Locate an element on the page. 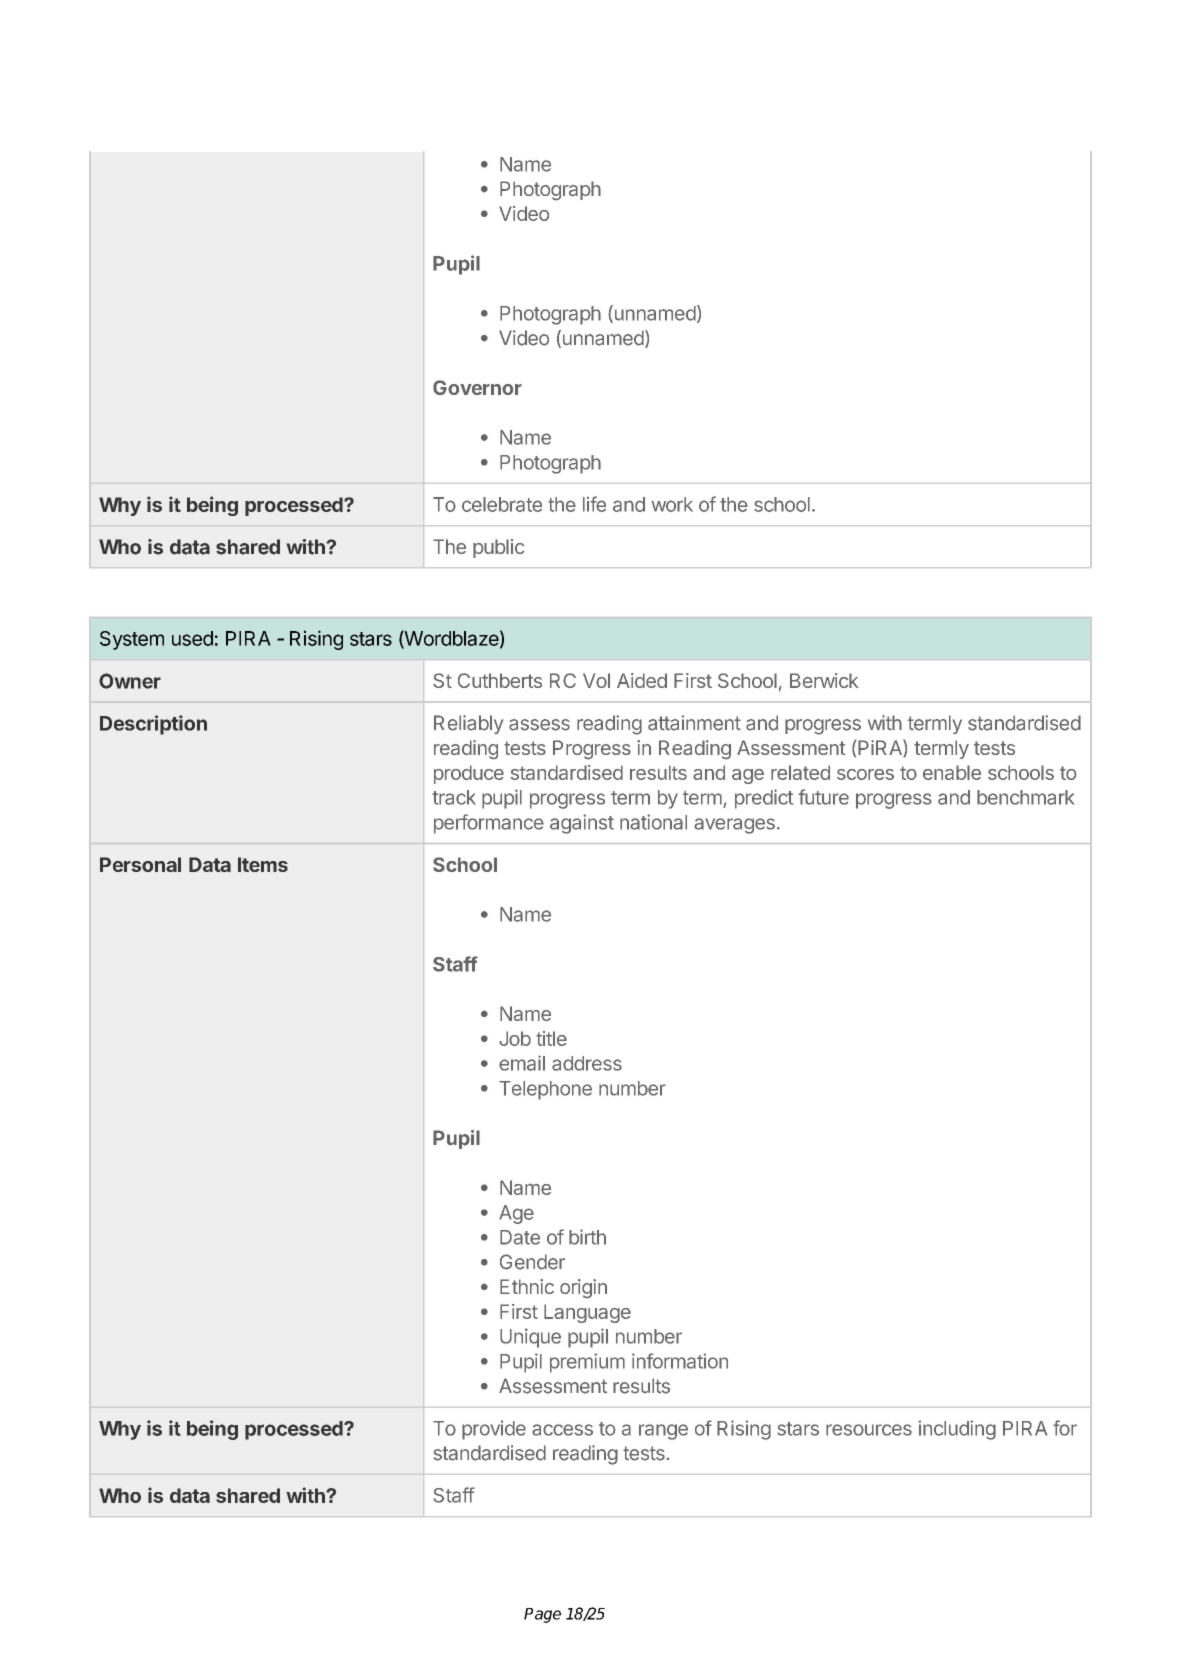 The width and height of the page is (1181, 1670). Items is located at coordinates (263, 864).
